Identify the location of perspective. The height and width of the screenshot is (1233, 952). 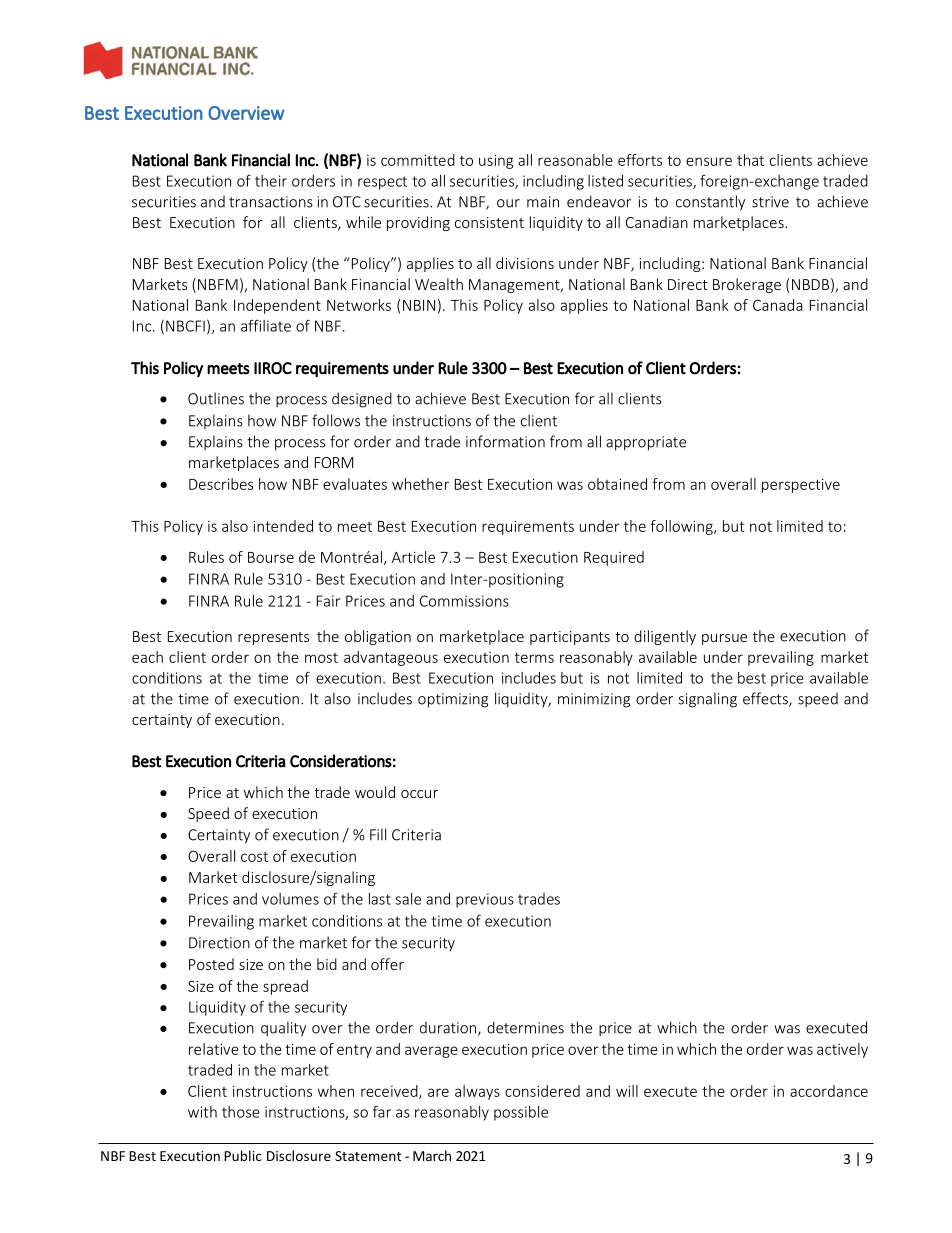
(801, 486).
